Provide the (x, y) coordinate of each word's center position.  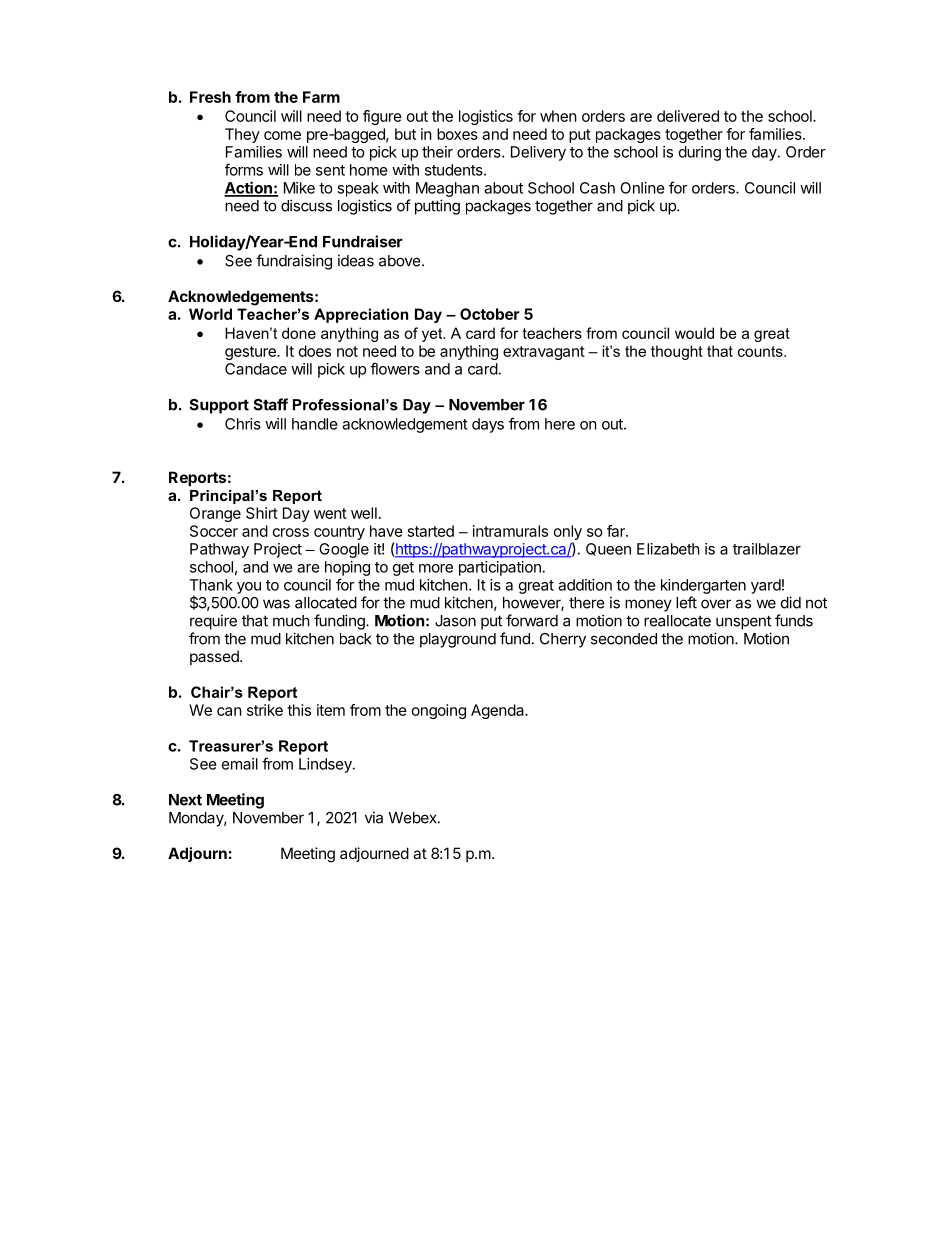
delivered (688, 116)
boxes (457, 134)
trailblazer (767, 549)
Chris (243, 424)
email (240, 764)
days (488, 425)
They (242, 135)
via (374, 817)
